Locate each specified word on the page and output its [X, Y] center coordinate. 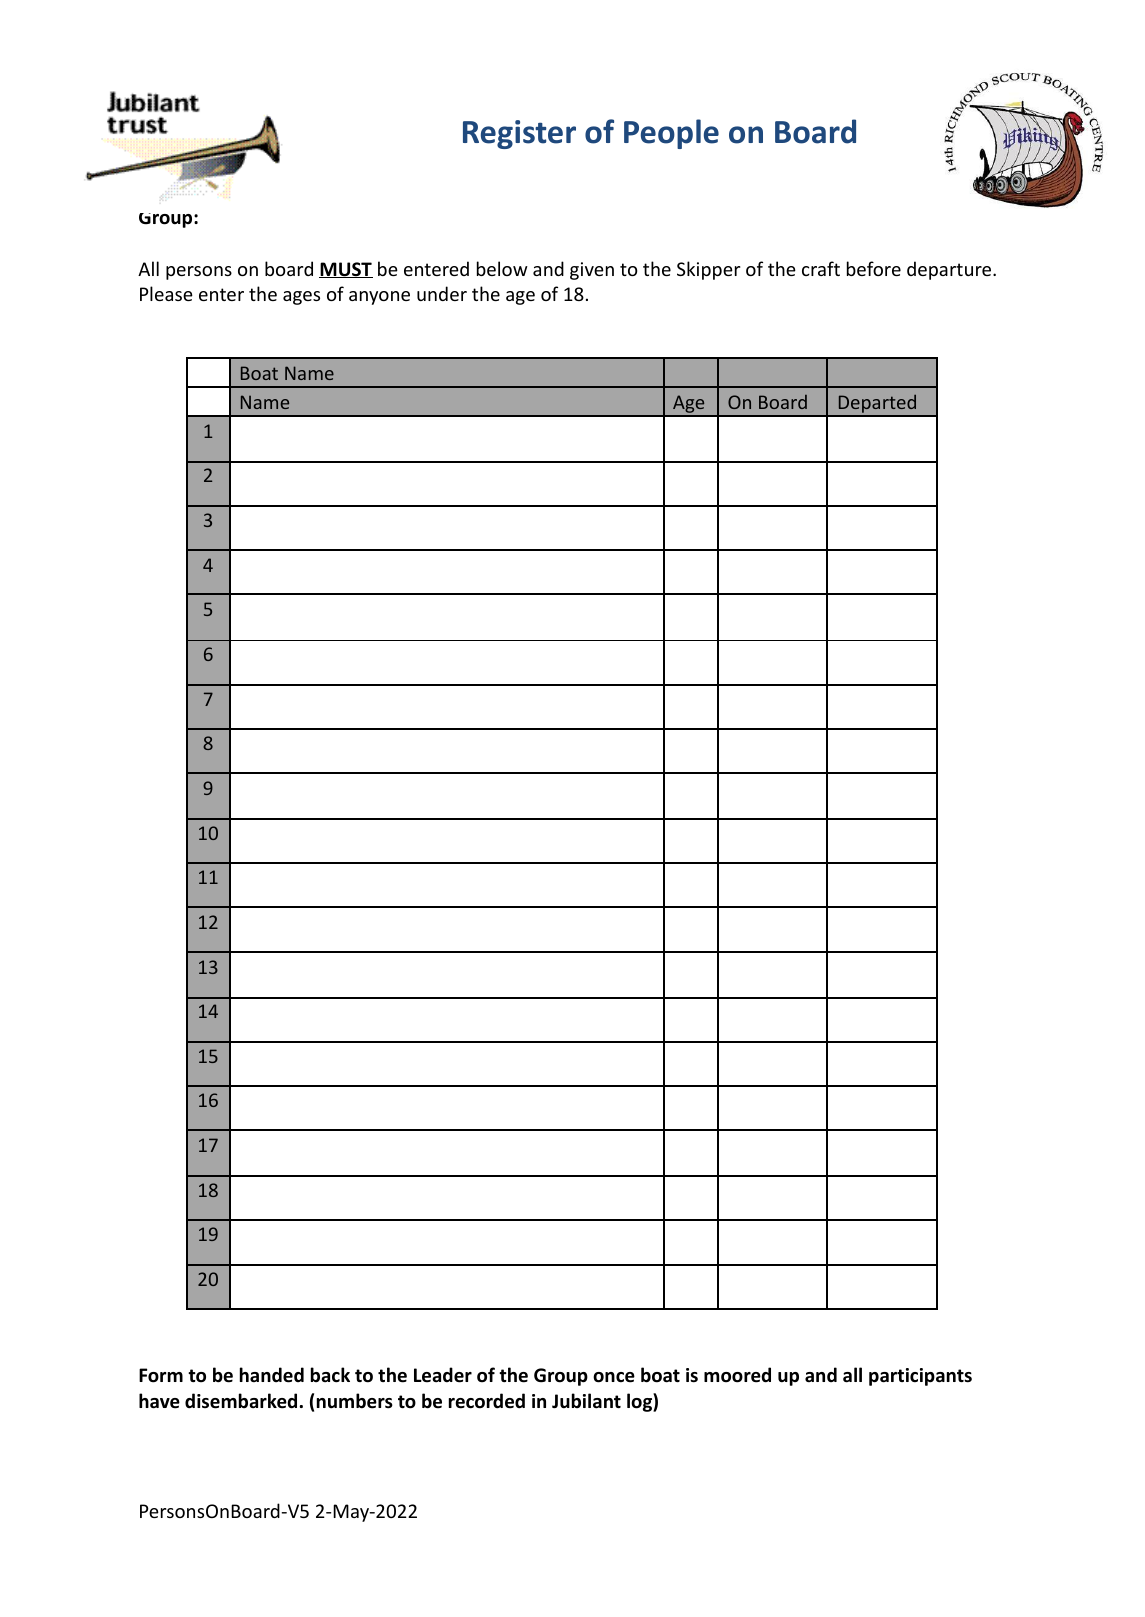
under [442, 293]
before [874, 268]
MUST [346, 270]
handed [272, 1375]
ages [301, 298]
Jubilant [586, 1401]
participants [920, 1377]
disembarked [241, 1401]
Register [519, 134]
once [614, 1377]
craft [821, 268]
